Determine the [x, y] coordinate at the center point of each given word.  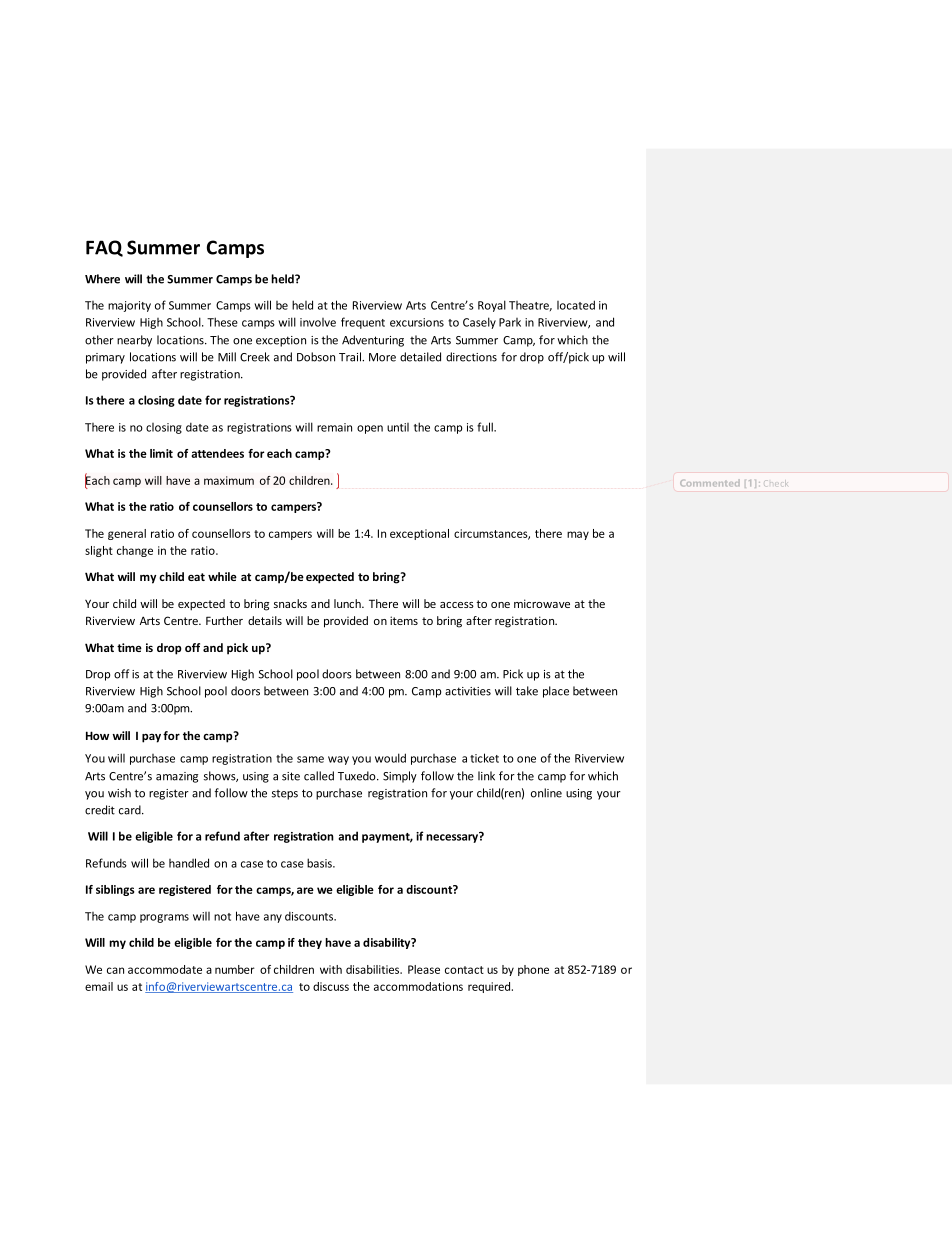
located [576, 305]
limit [161, 453]
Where [102, 279]
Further [224, 620]
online [546, 793]
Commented [710, 483]
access [457, 605]
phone [533, 970]
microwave [542, 603]
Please [424, 969]
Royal [492, 306]
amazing [177, 777]
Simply [400, 777]
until [398, 427]
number [235, 969]
